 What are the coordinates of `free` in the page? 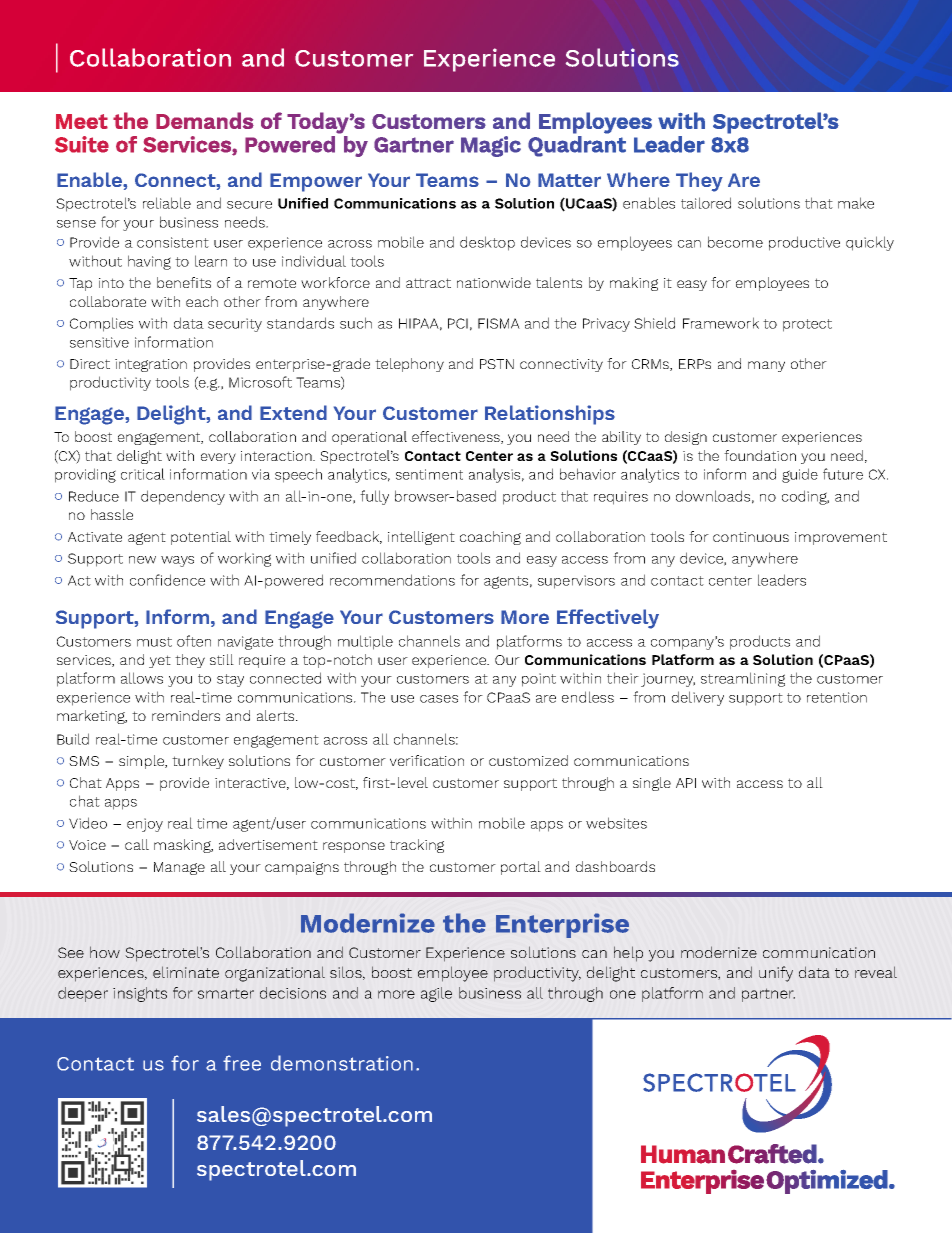 It's located at (242, 1063).
